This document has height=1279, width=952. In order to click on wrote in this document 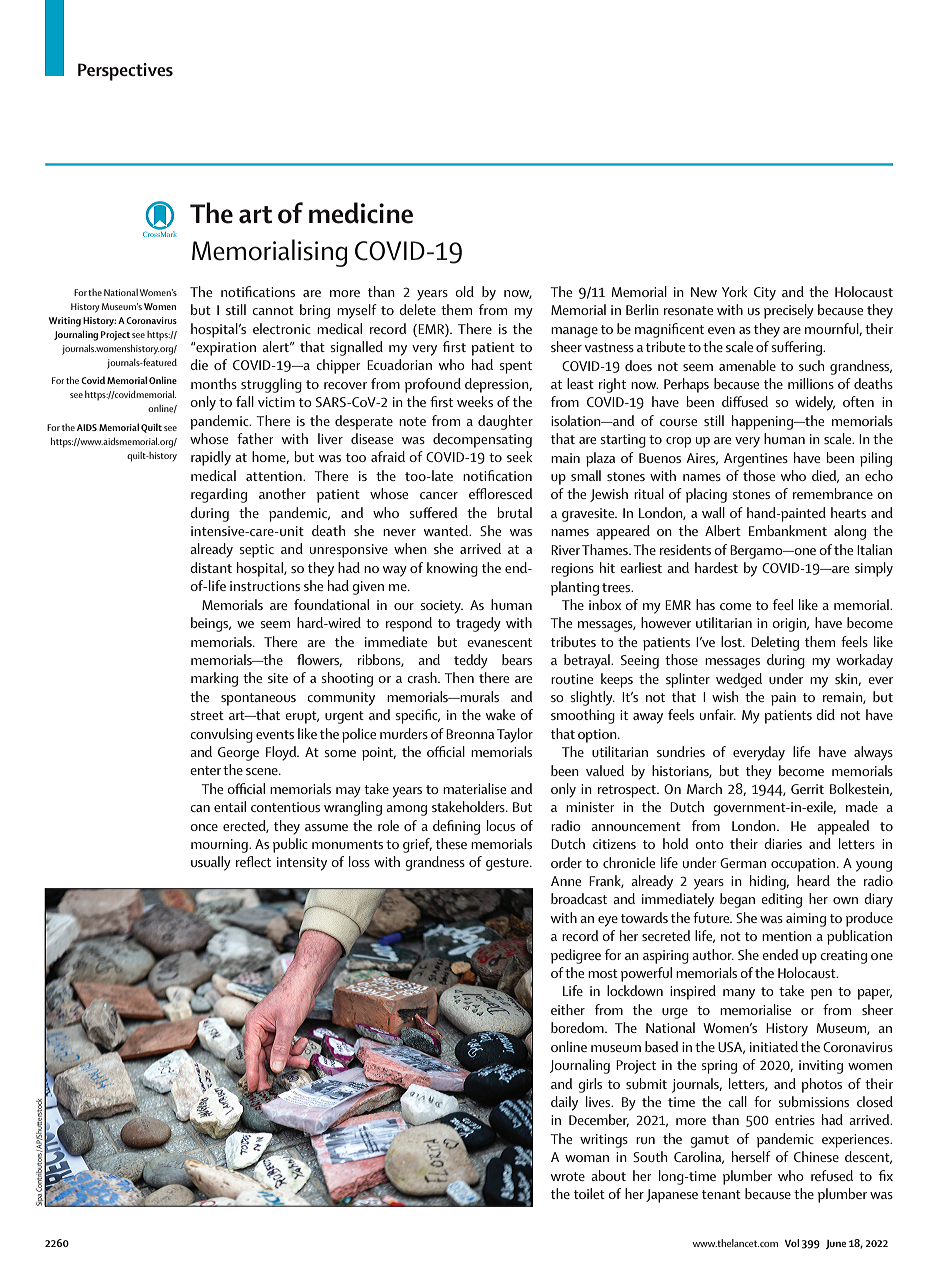, I will do `click(568, 1176)`.
